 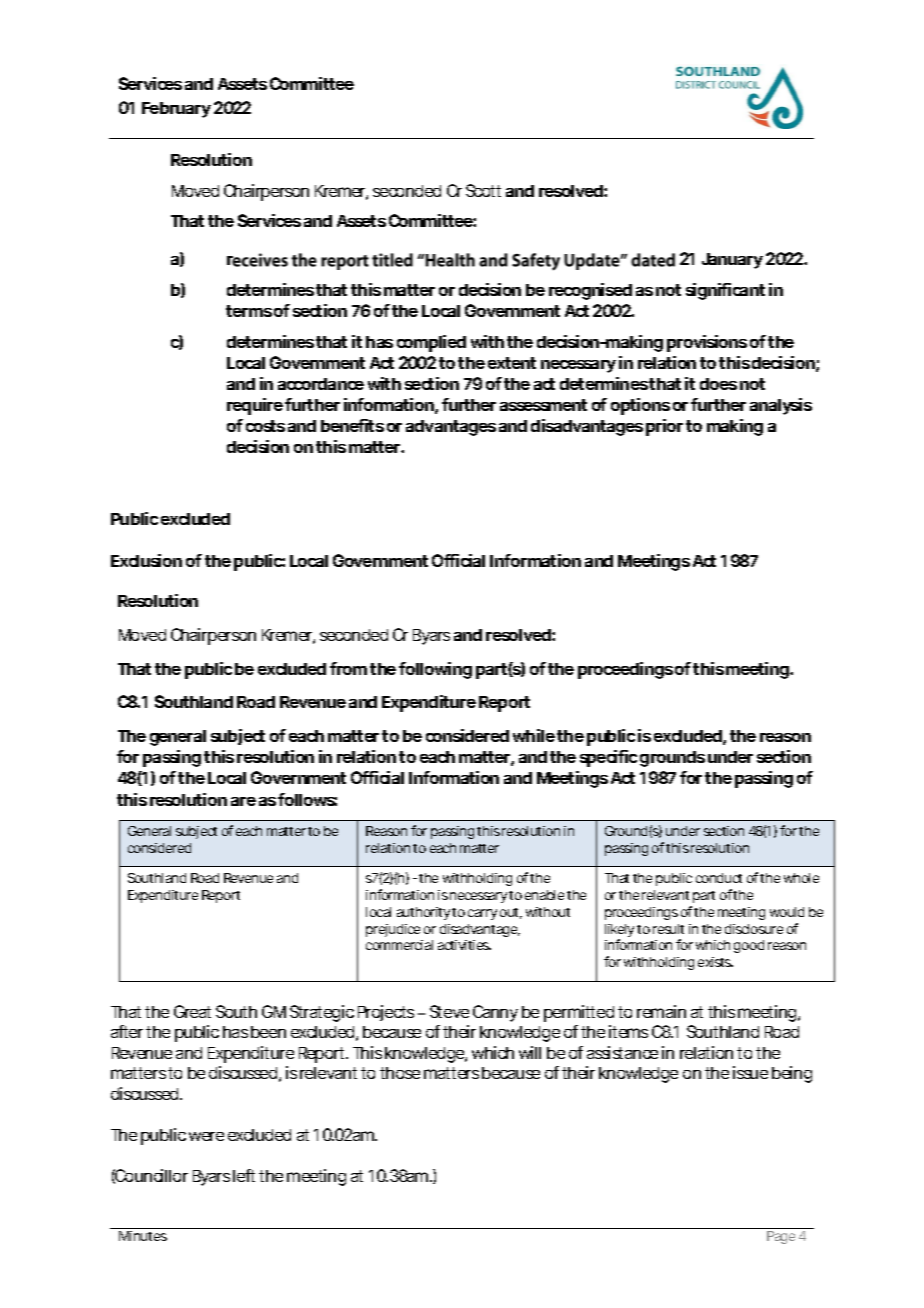 What do you see at coordinates (449, 1011) in the document?
I see `Steve` at bounding box center [449, 1011].
